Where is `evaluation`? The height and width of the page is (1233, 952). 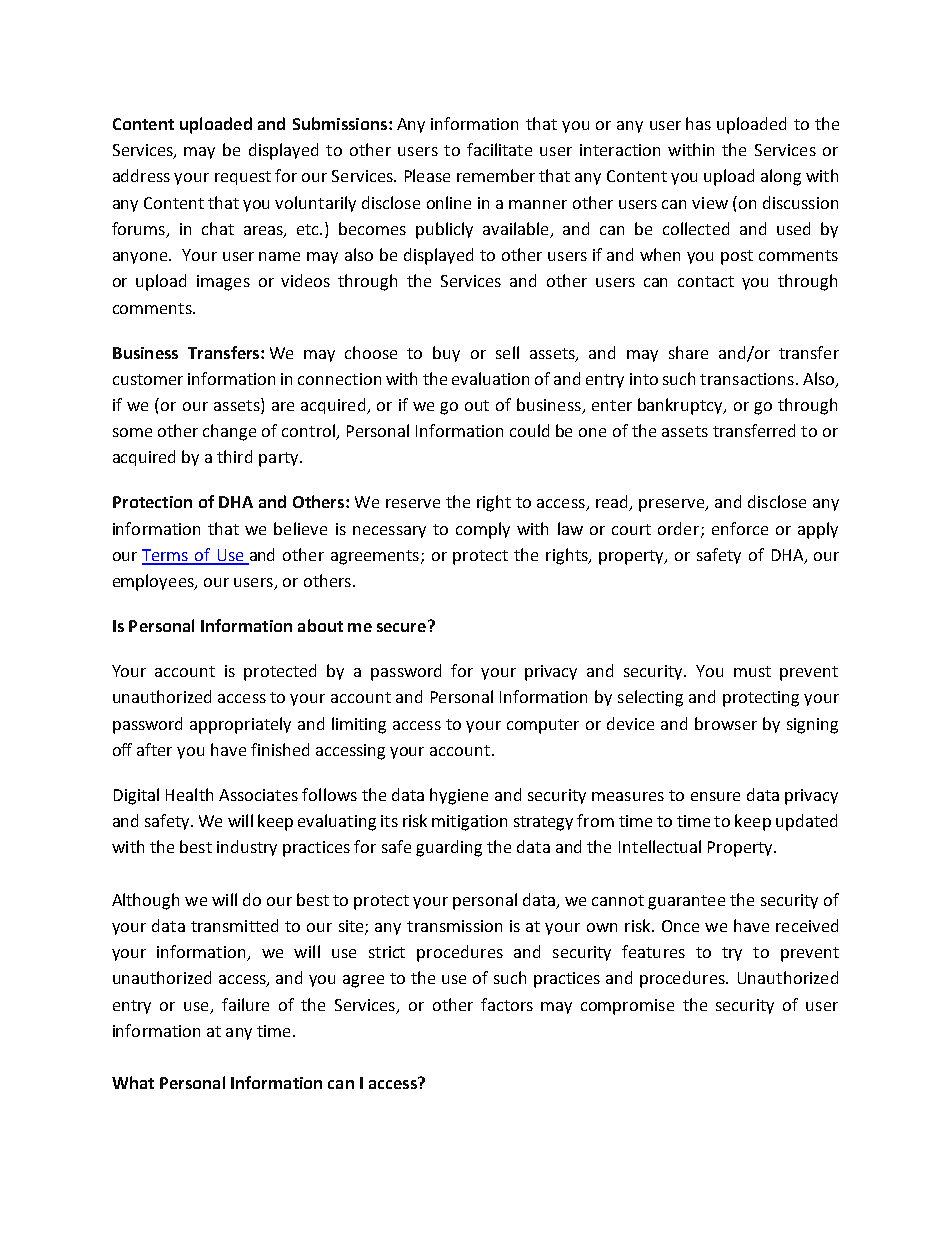 evaluation is located at coordinates (490, 378).
